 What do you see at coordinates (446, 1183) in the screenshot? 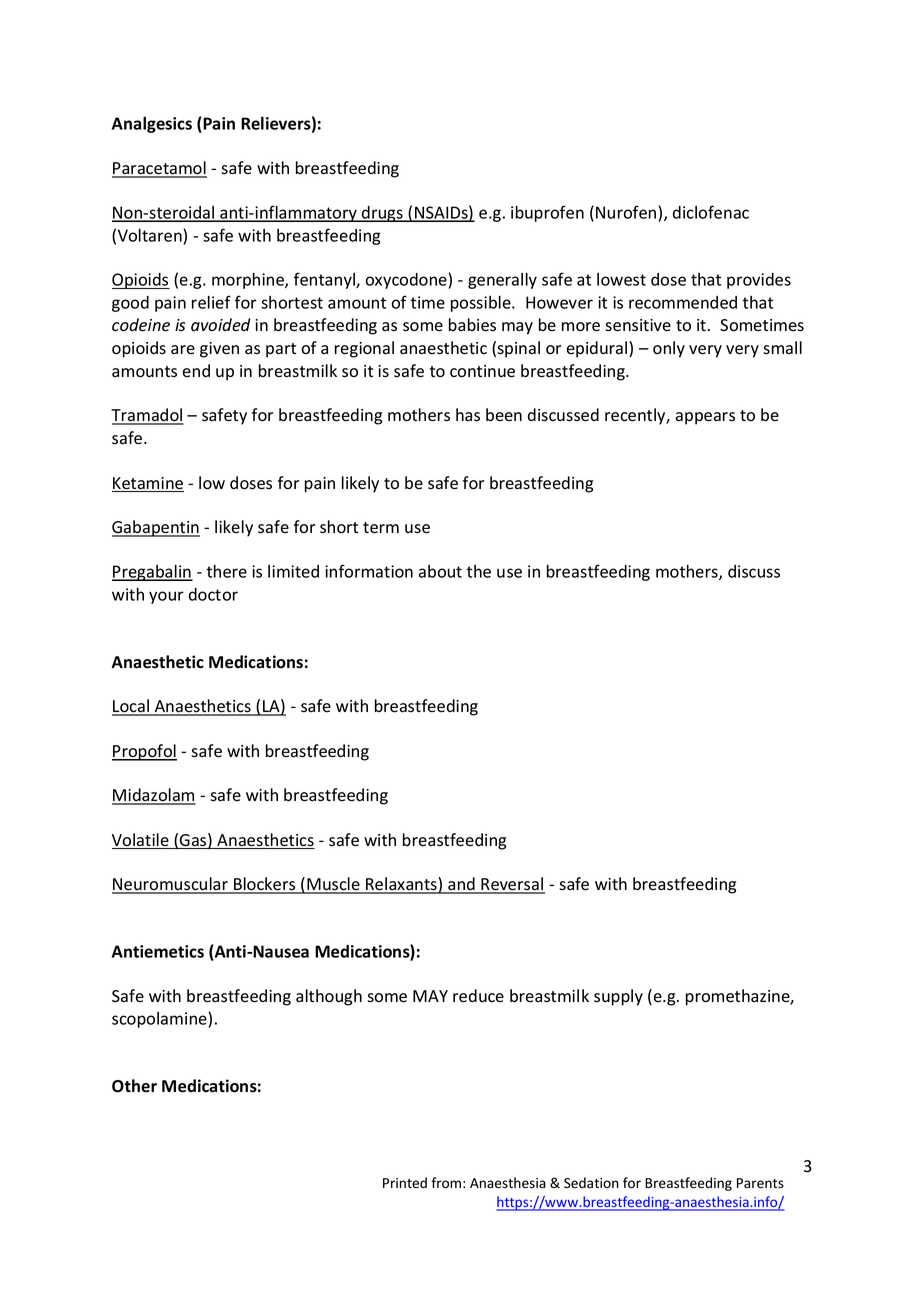
I see `from` at bounding box center [446, 1183].
